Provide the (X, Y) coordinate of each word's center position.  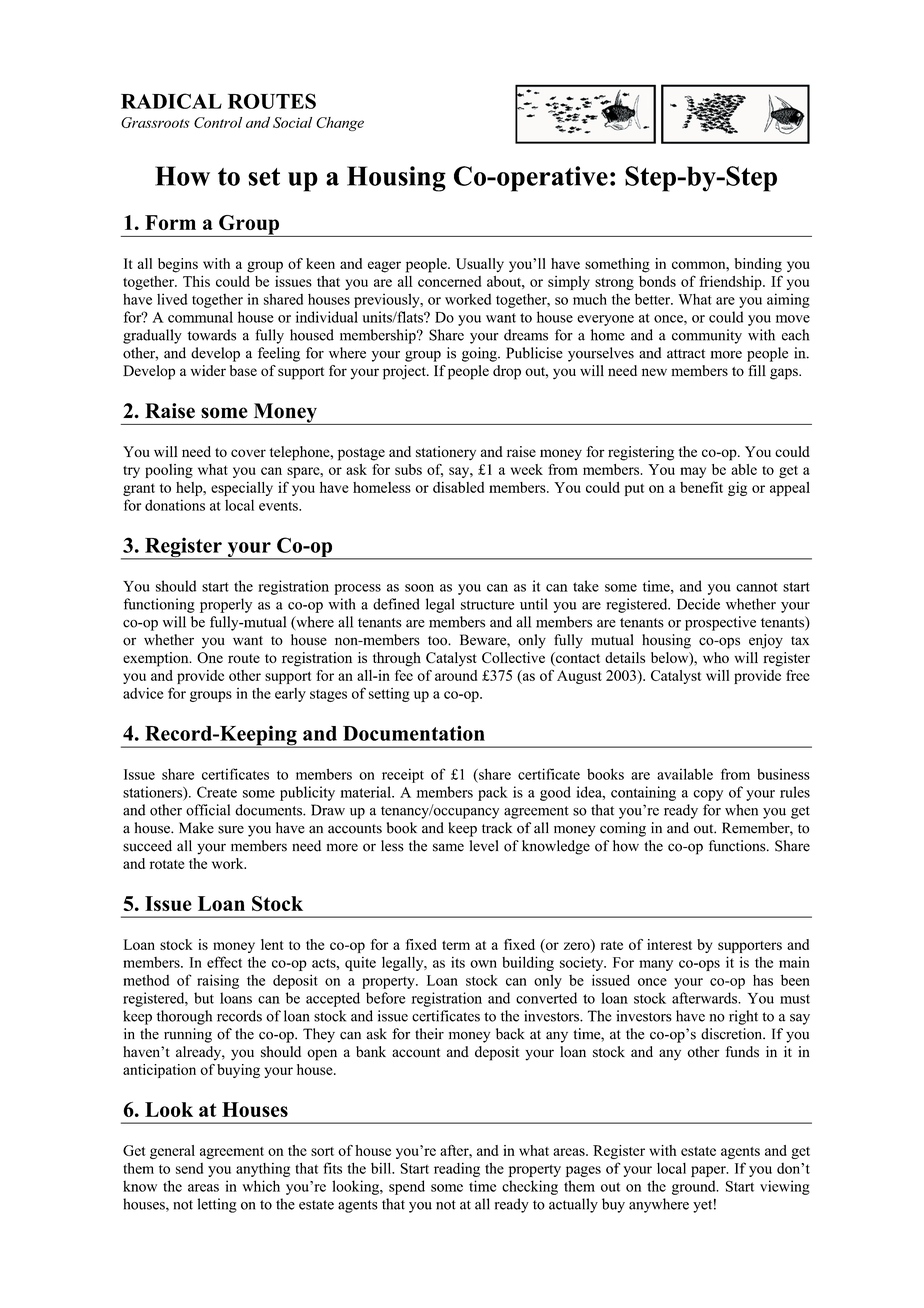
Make (196, 828)
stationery (446, 453)
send (189, 1168)
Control (218, 122)
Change (340, 124)
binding (758, 265)
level (484, 846)
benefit (701, 487)
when (741, 810)
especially (242, 489)
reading (457, 1169)
